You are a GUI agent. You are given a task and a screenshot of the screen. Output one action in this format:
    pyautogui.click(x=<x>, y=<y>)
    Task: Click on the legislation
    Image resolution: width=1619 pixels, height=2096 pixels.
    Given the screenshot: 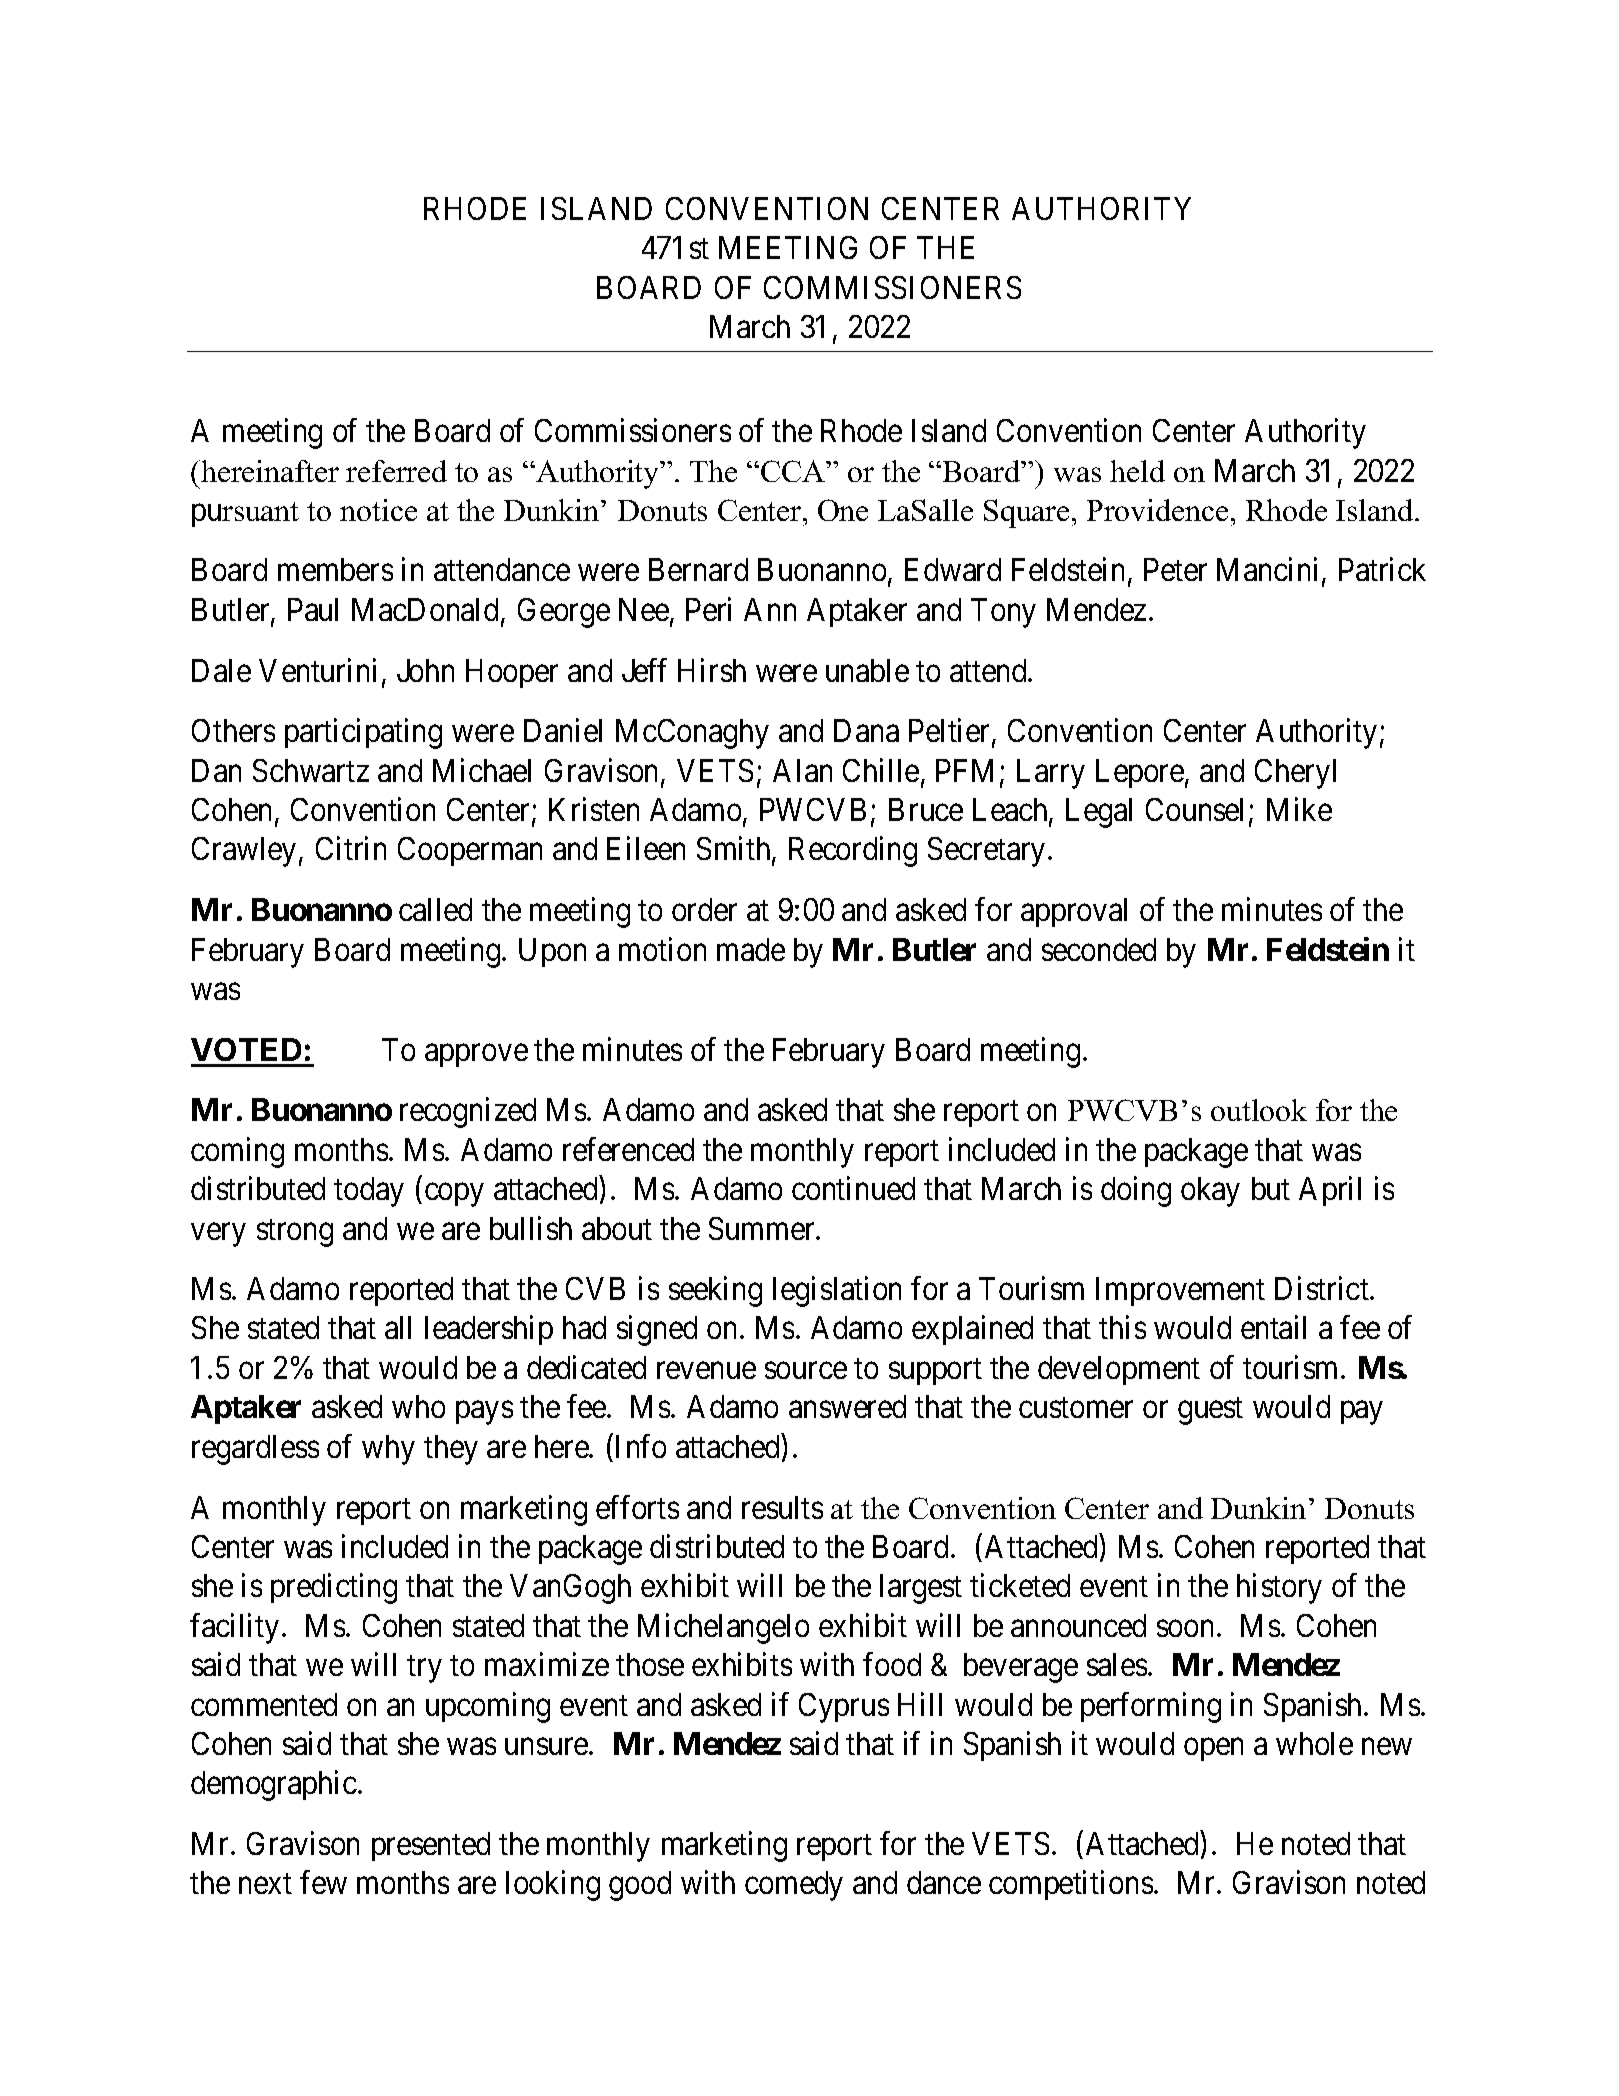 What is the action you would take?
    pyautogui.click(x=837, y=1291)
